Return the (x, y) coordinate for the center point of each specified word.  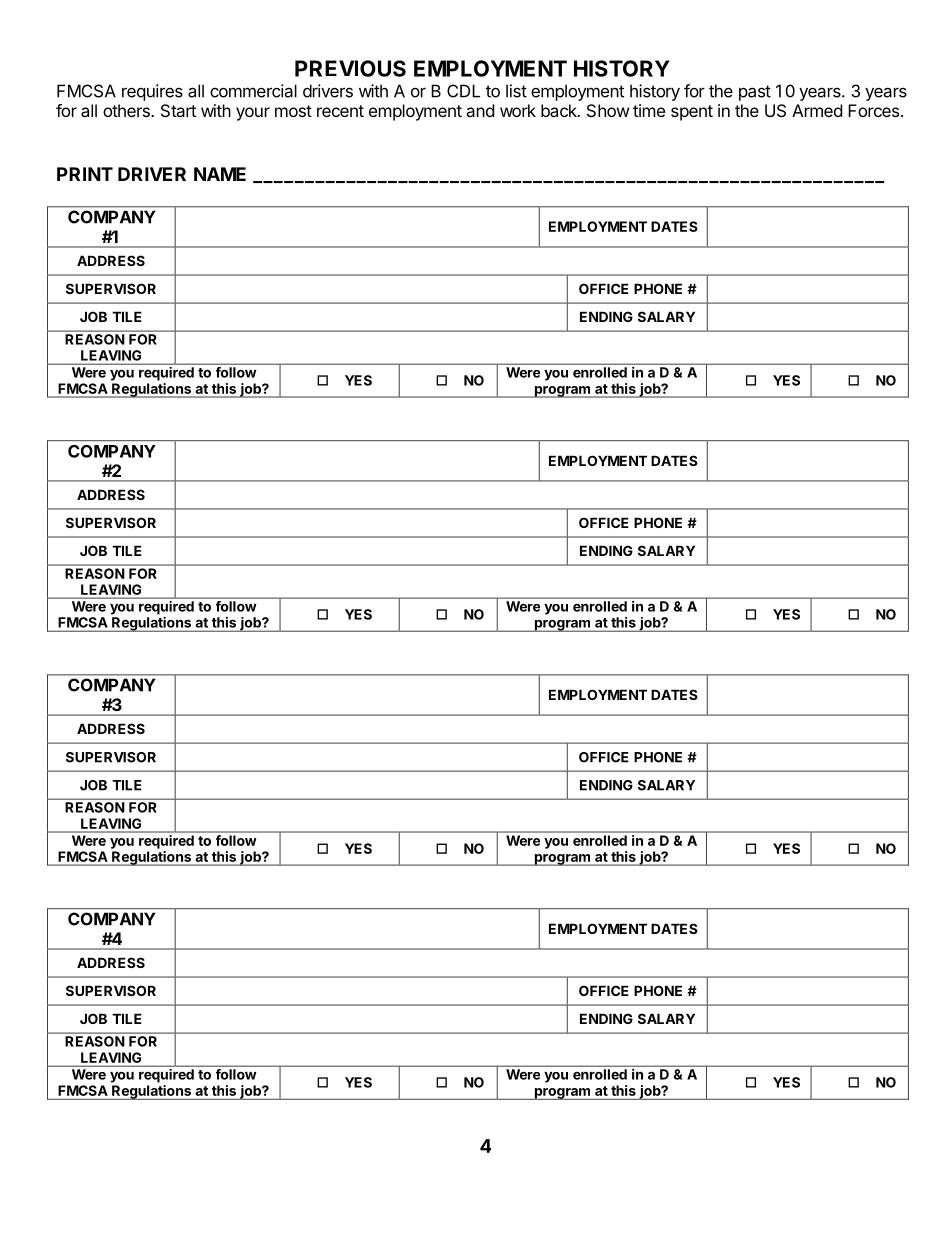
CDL (463, 91)
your (253, 114)
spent (692, 113)
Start (178, 110)
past (755, 93)
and (480, 110)
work (518, 110)
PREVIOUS (350, 68)
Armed (817, 110)
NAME (220, 174)
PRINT (85, 174)
